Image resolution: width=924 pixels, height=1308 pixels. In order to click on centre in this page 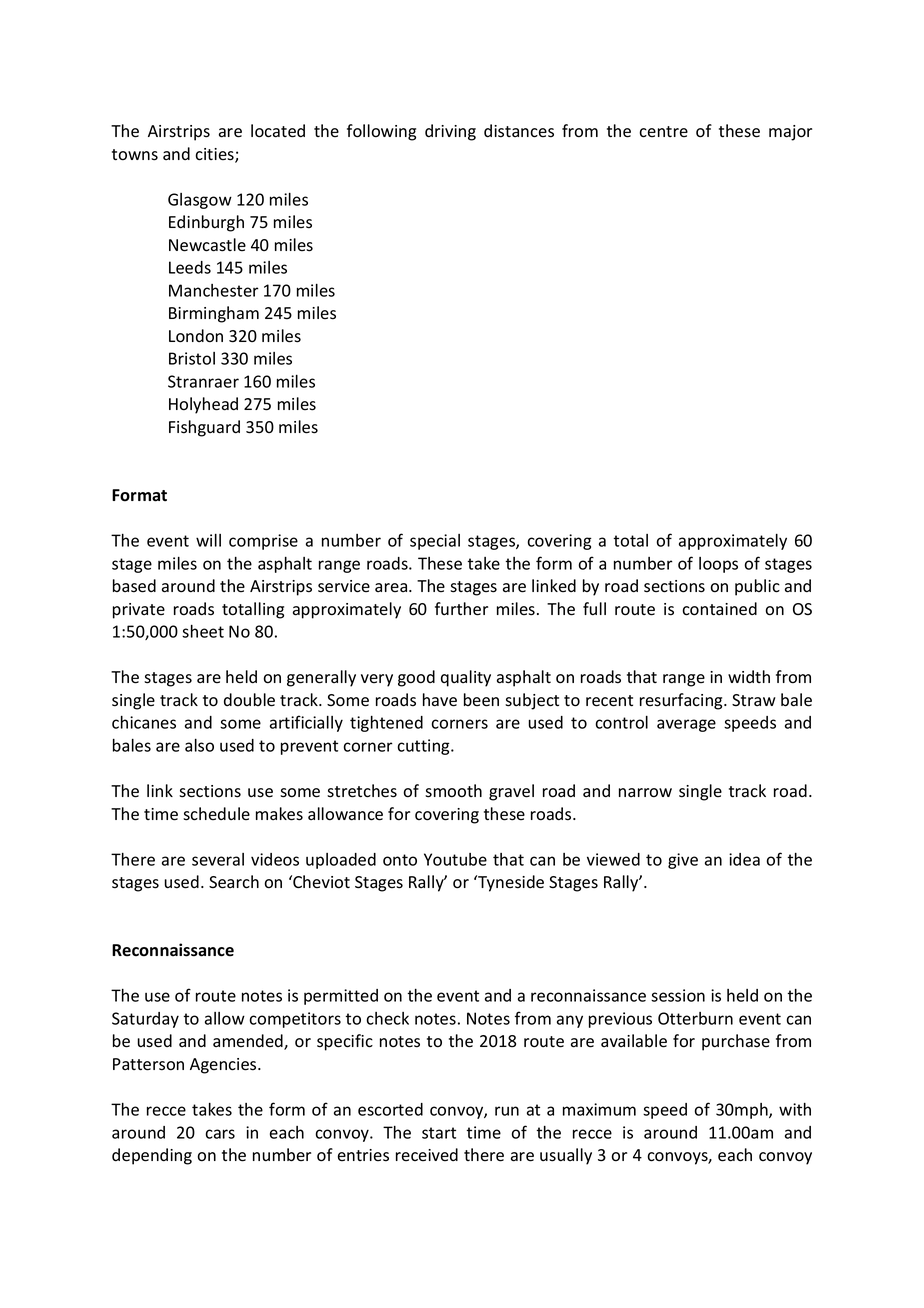, I will do `click(663, 132)`.
